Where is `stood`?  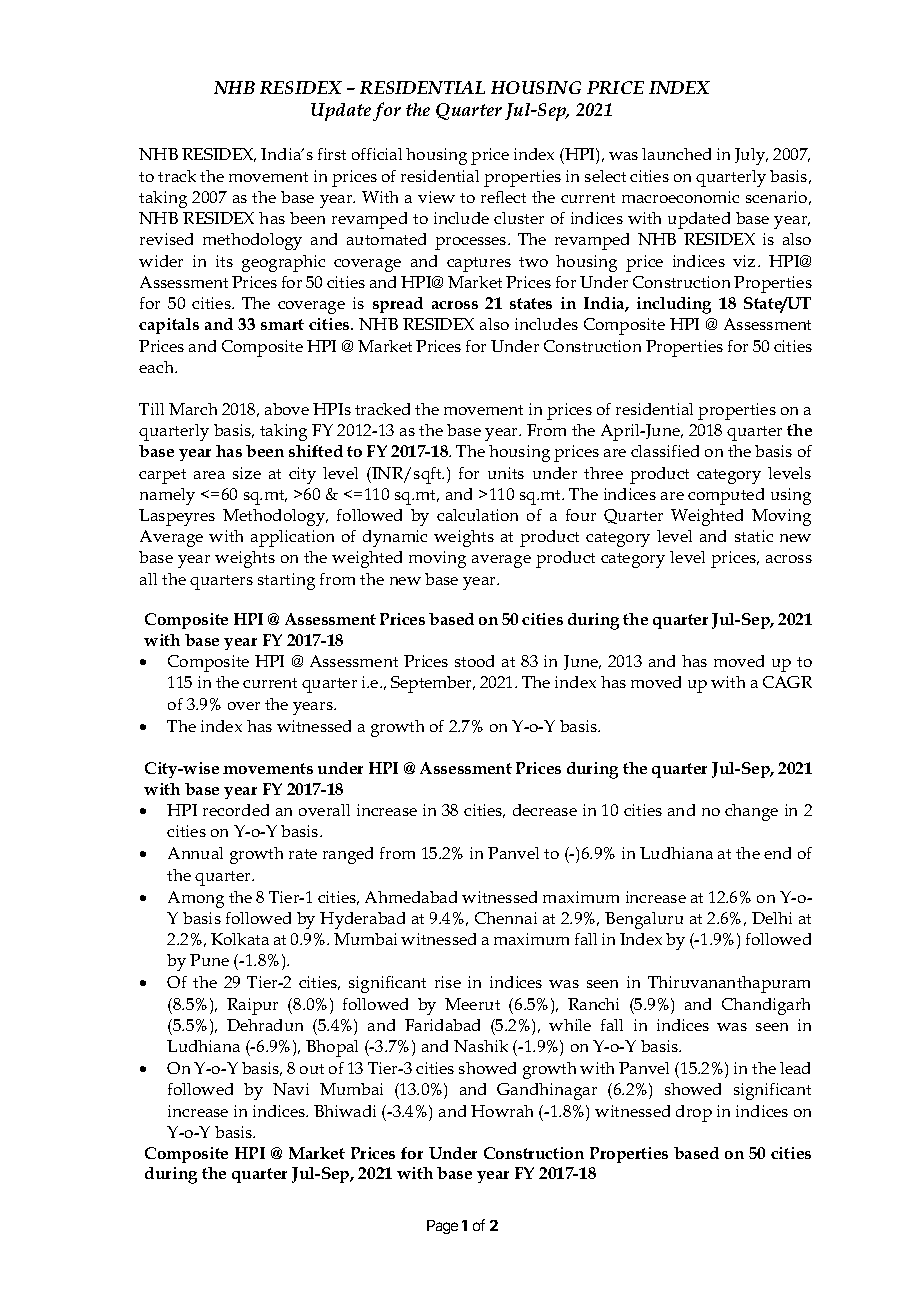
stood is located at coordinates (474, 661).
